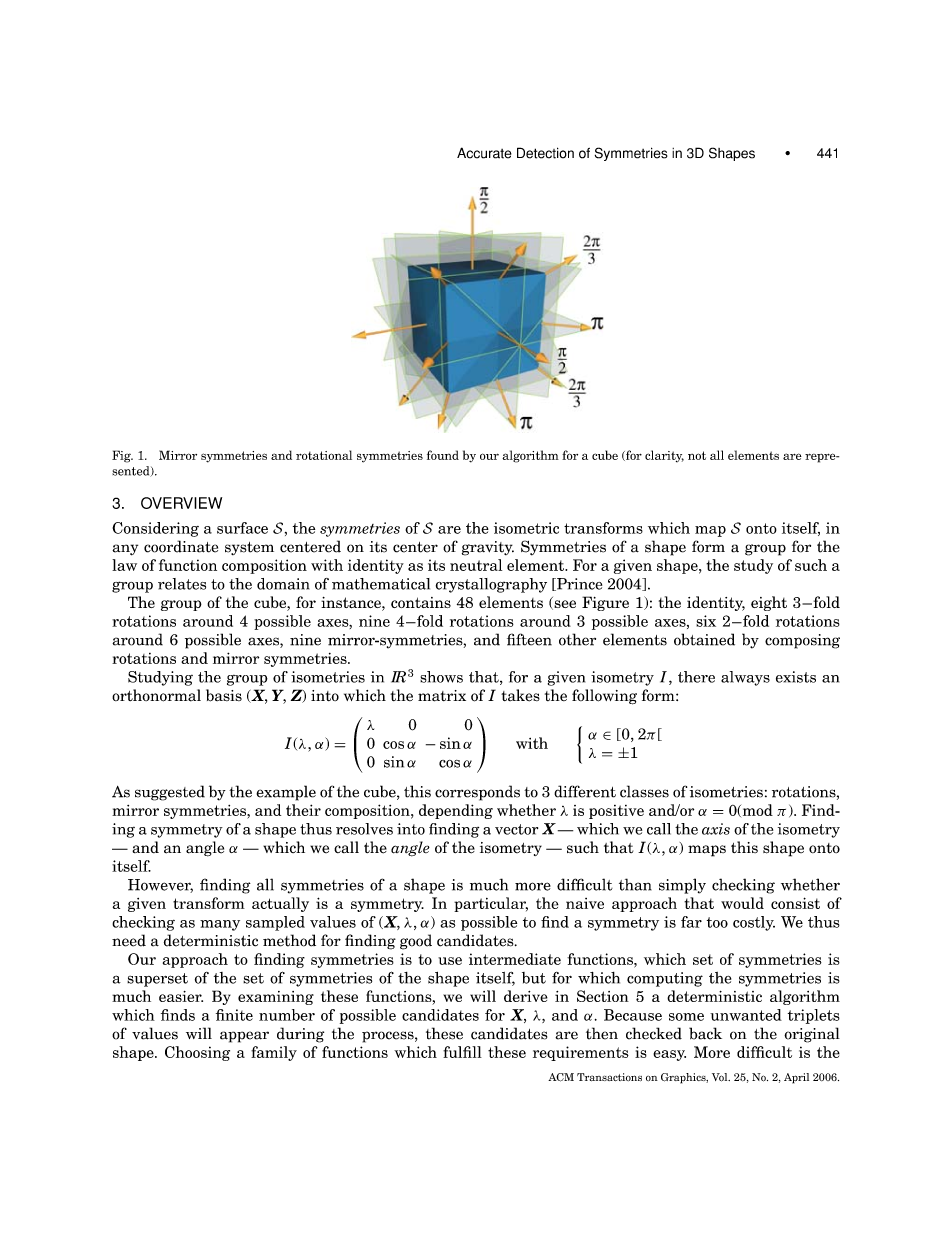  I want to click on found, so click(443, 455).
